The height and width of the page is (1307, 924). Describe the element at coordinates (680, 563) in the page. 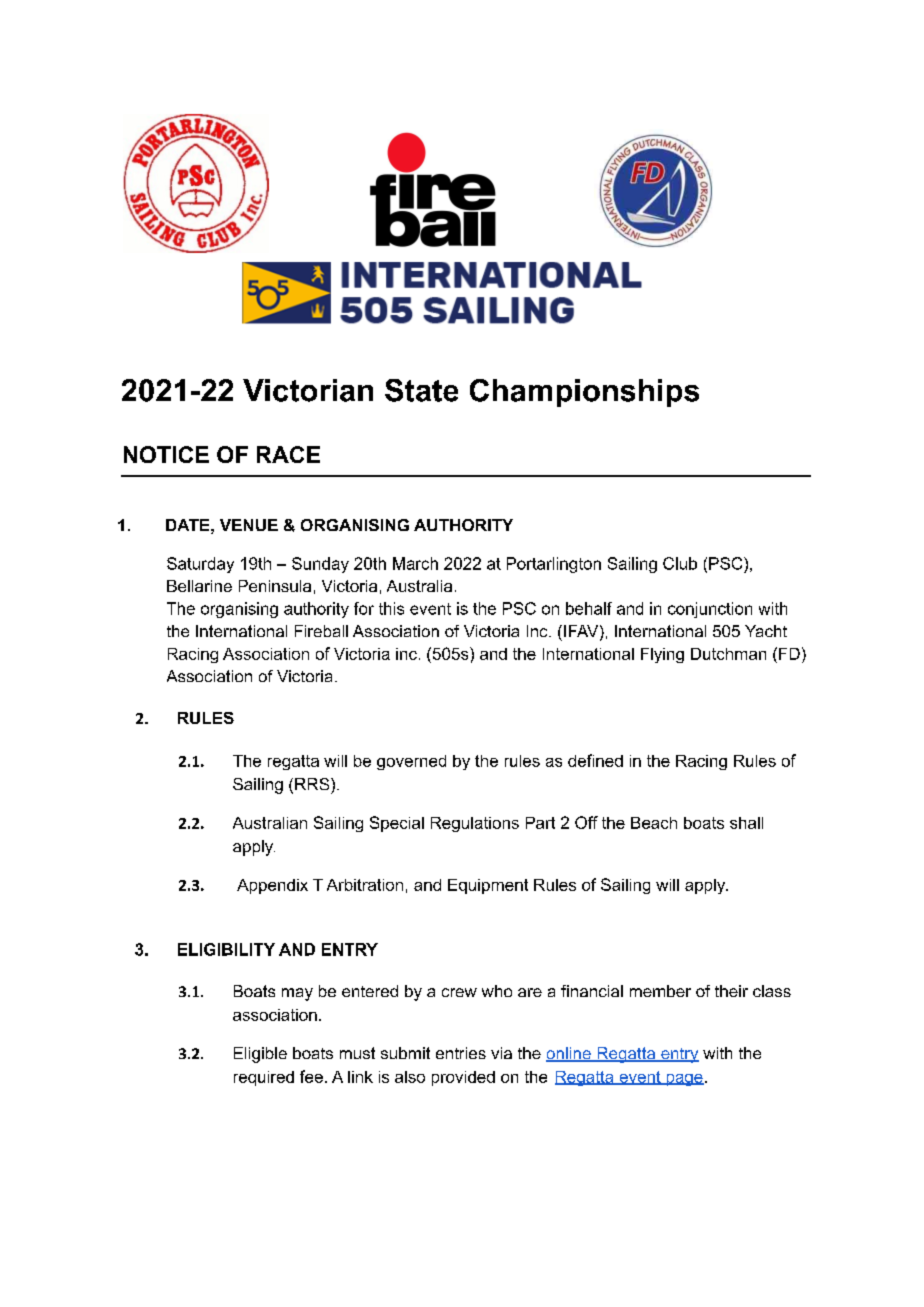

I see `Club` at that location.
